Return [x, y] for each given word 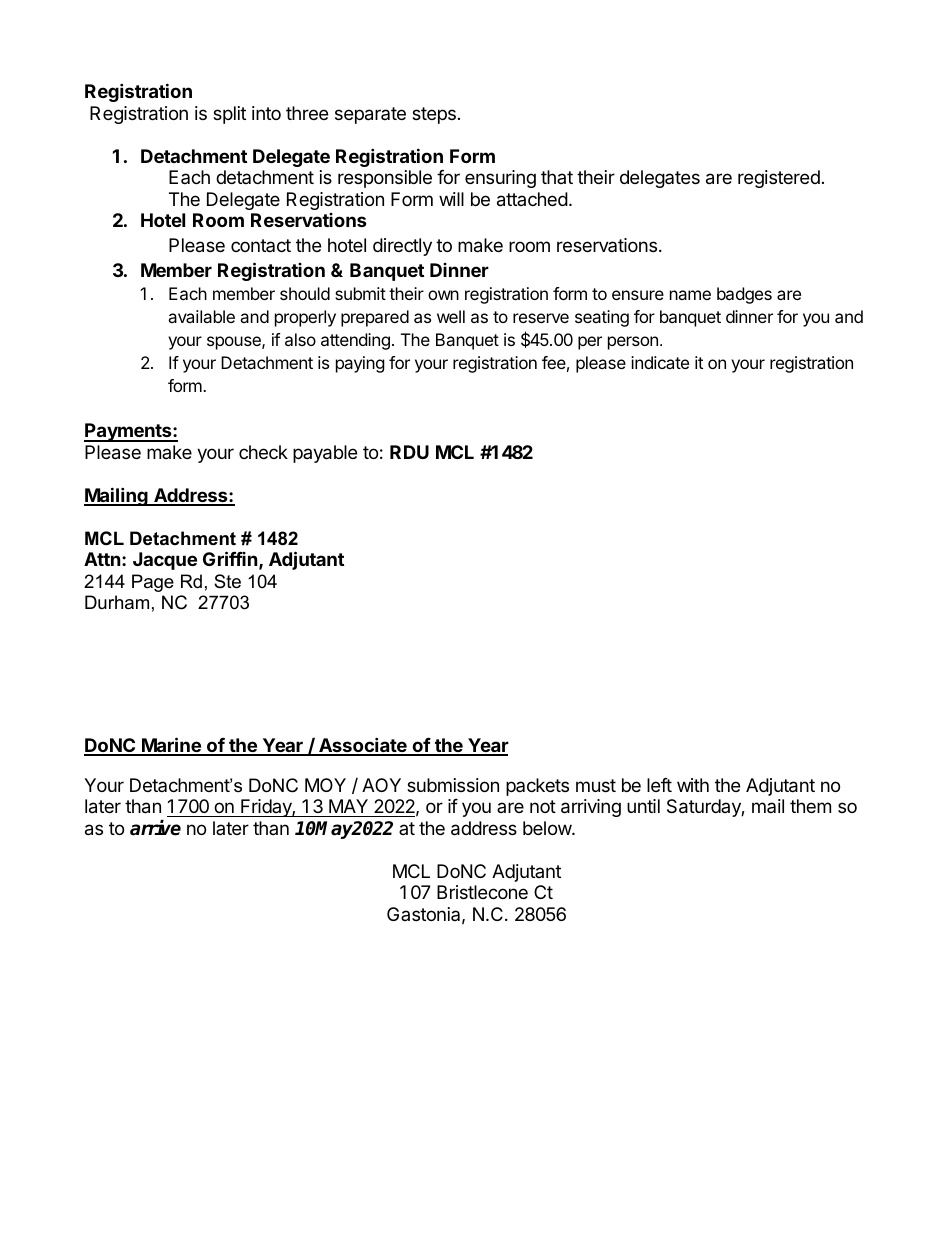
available [201, 316]
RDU [409, 452]
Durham [117, 602]
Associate [363, 746]
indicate [660, 362]
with [693, 785]
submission [453, 785]
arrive [155, 828]
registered [779, 179]
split [229, 115]
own [443, 295]
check [263, 452]
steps [434, 115]
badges [744, 295]
